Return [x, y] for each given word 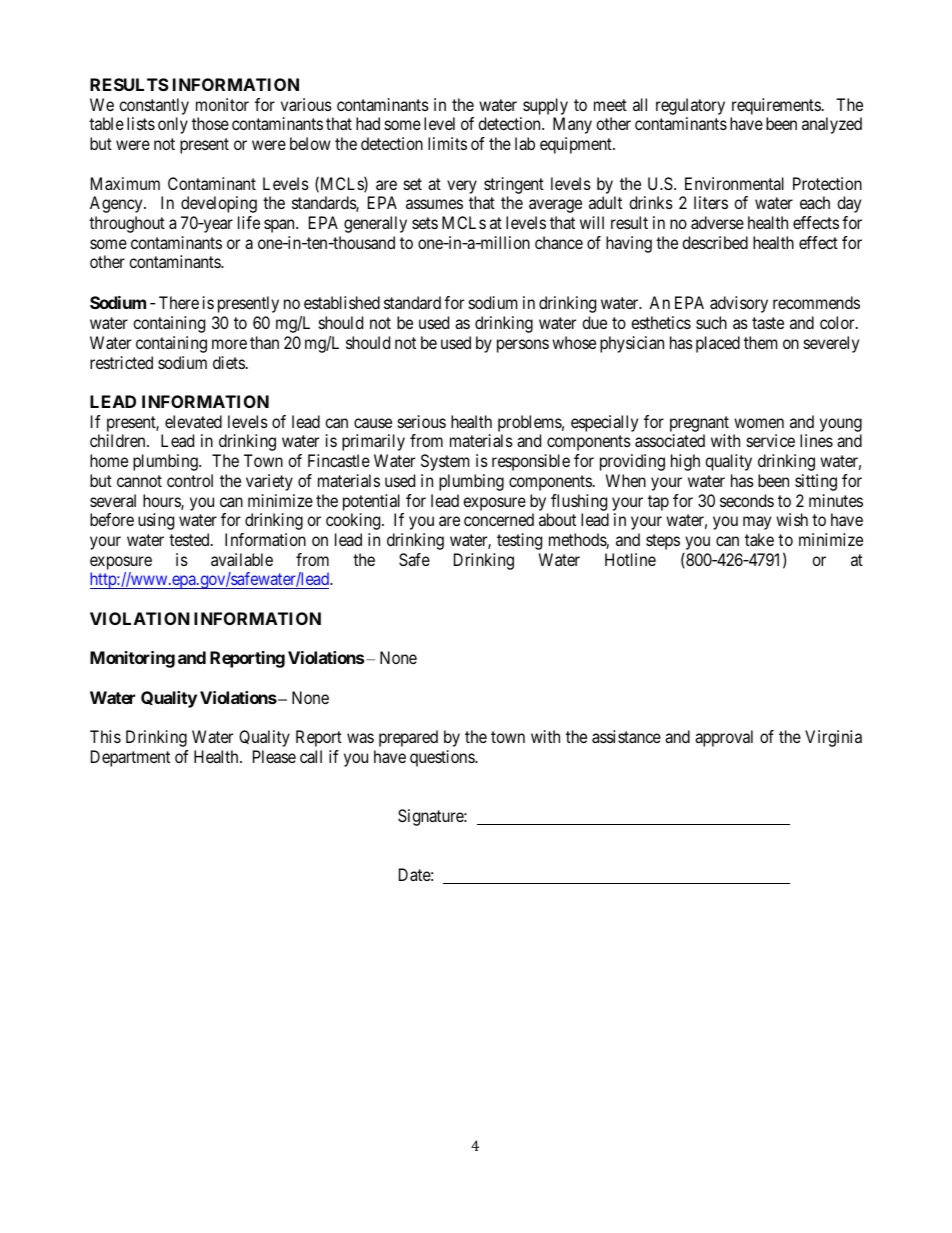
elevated [193, 421]
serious [422, 421]
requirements [776, 108]
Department [130, 758]
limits [447, 143]
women [759, 423]
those [210, 123]
